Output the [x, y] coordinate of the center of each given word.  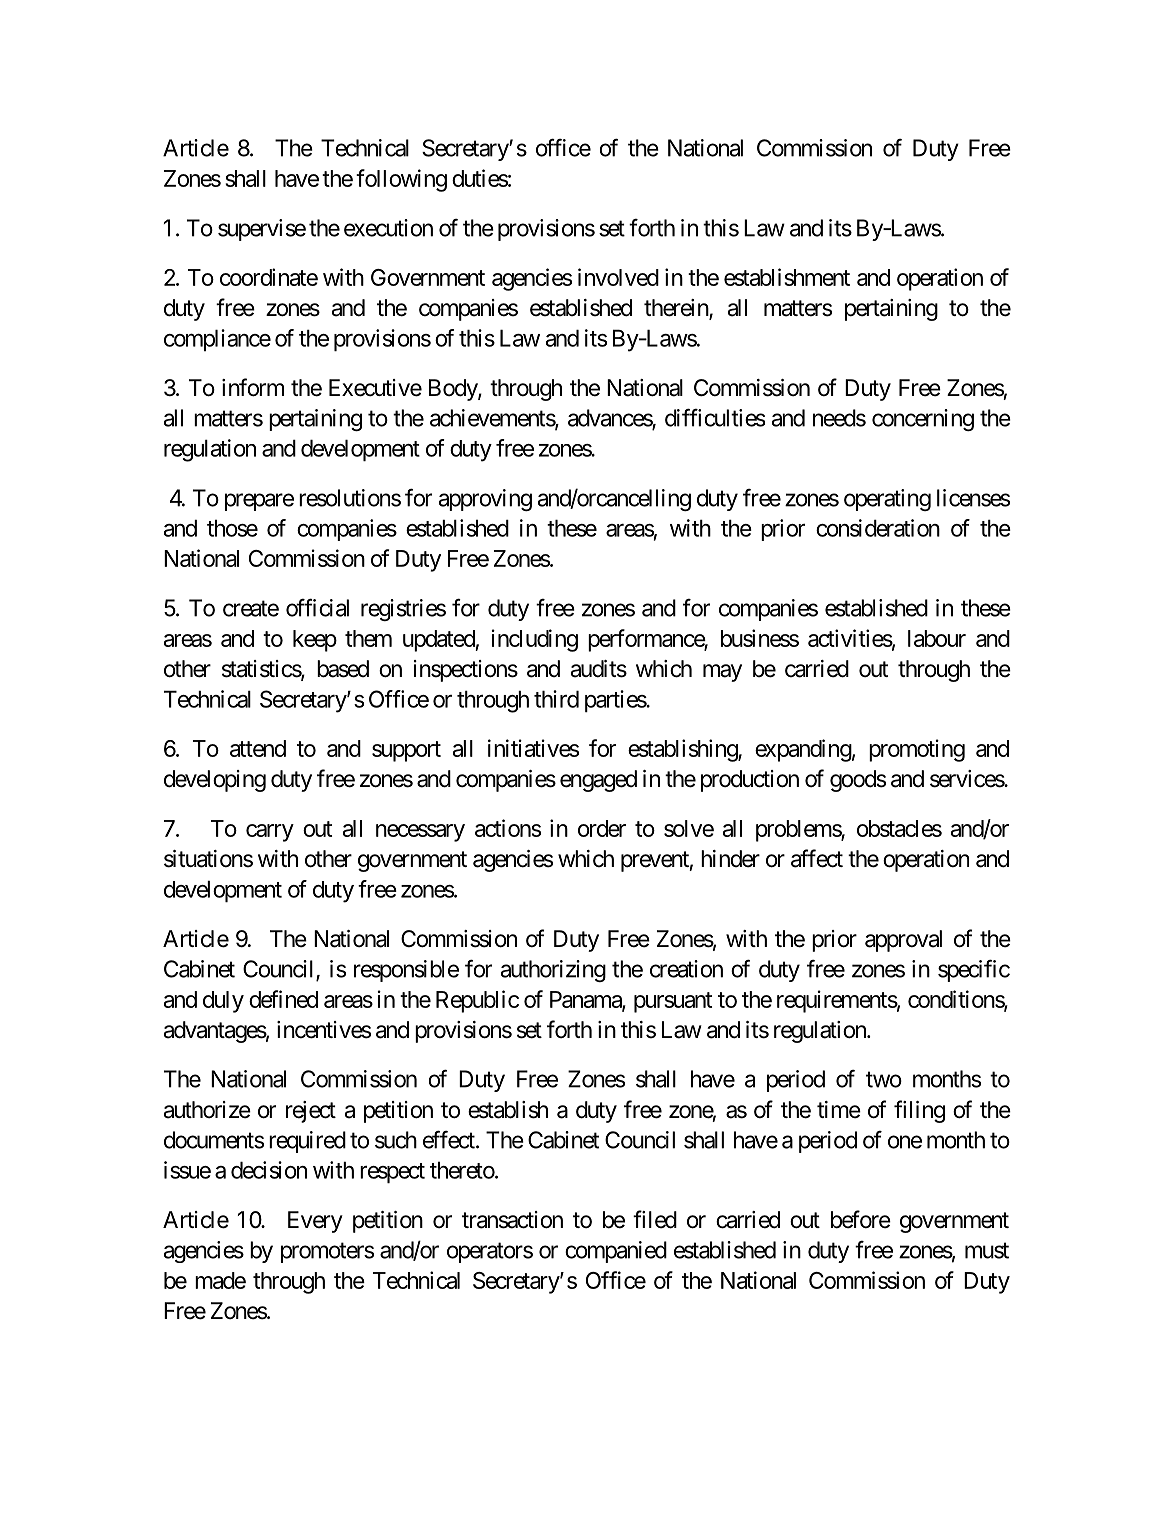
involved [618, 277]
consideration [878, 528]
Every [315, 1222]
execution [388, 228]
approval [903, 941]
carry [270, 833]
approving [485, 500]
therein [677, 309]
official [317, 607]
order [602, 828]
